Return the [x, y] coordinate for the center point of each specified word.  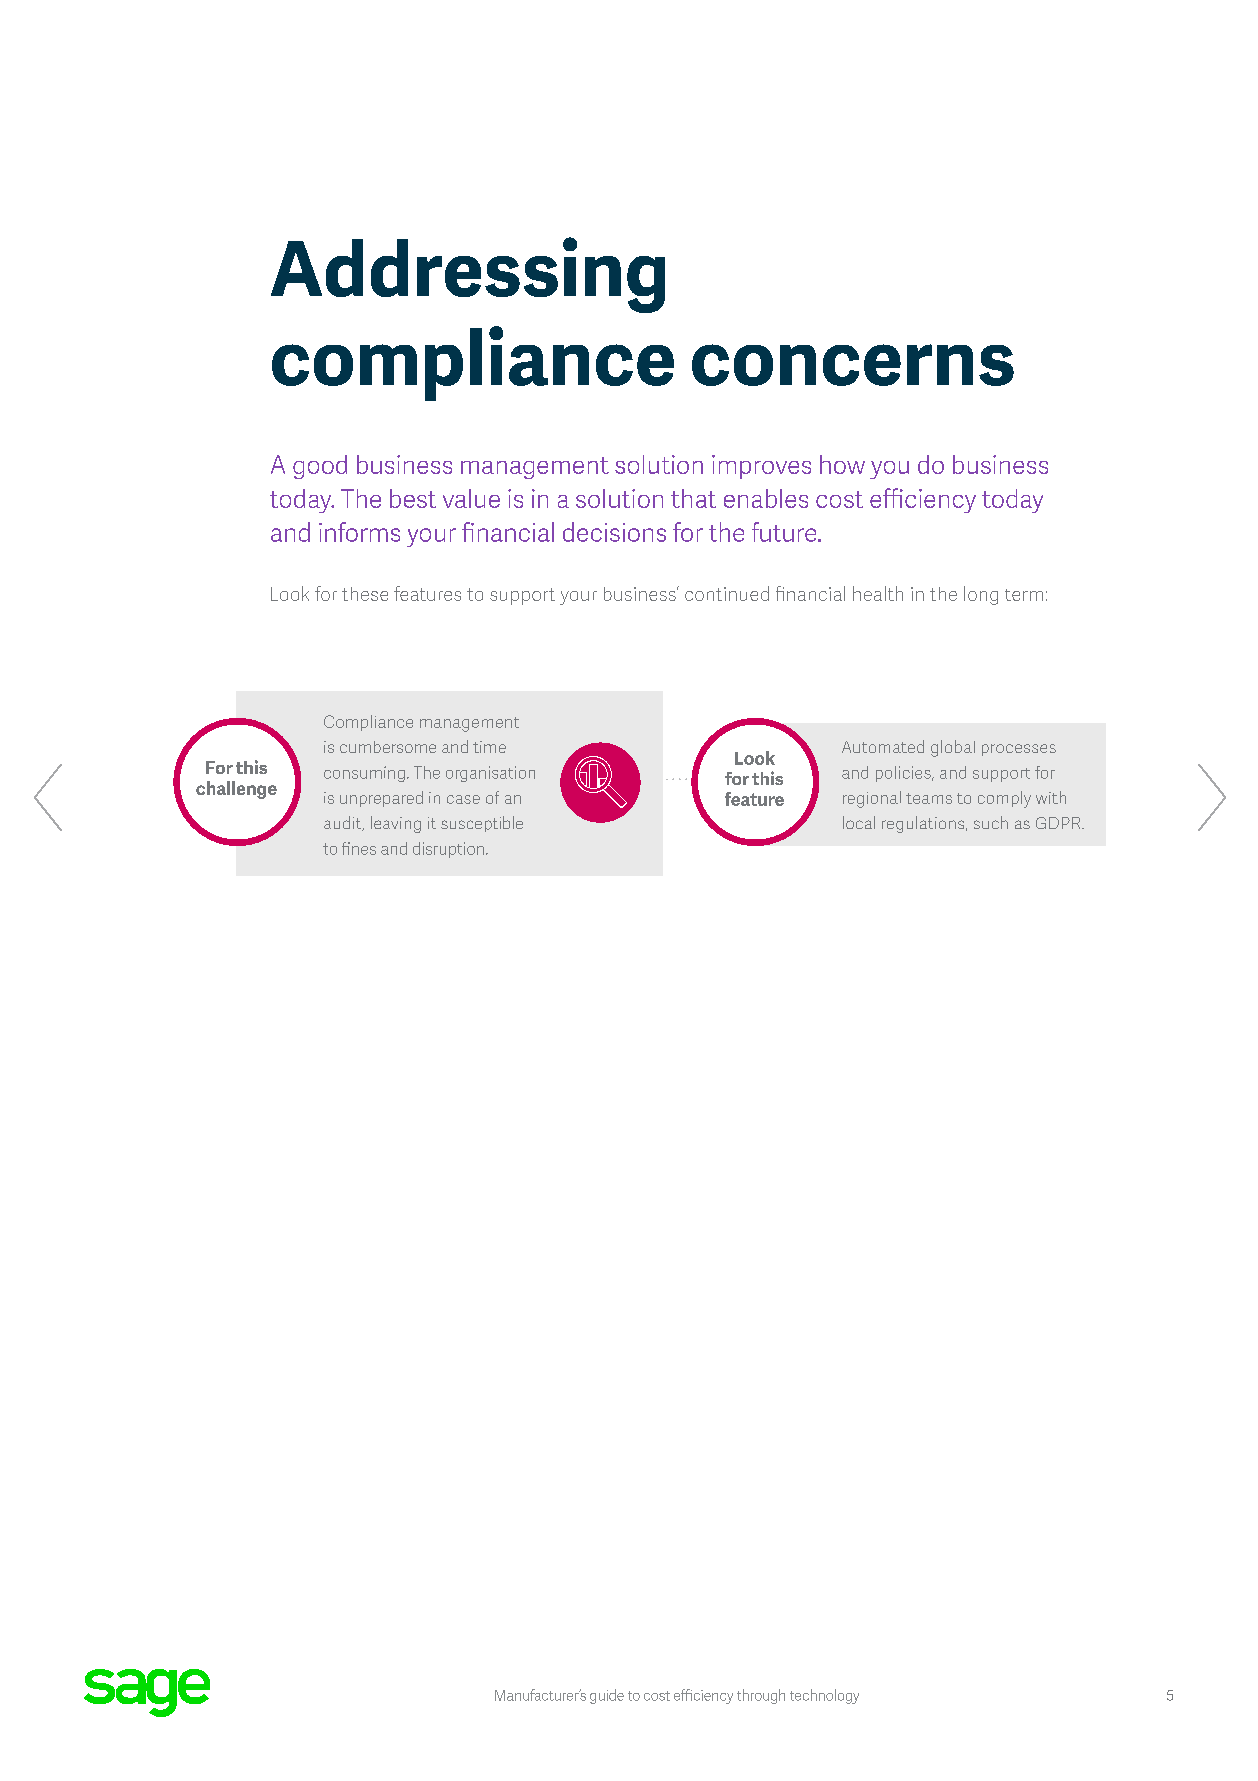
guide [607, 1696]
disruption [448, 850]
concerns [853, 365]
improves [761, 467]
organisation [490, 774]
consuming [364, 774]
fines [359, 848]
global [953, 748]
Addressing [468, 275]
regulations [924, 824]
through [761, 1696]
